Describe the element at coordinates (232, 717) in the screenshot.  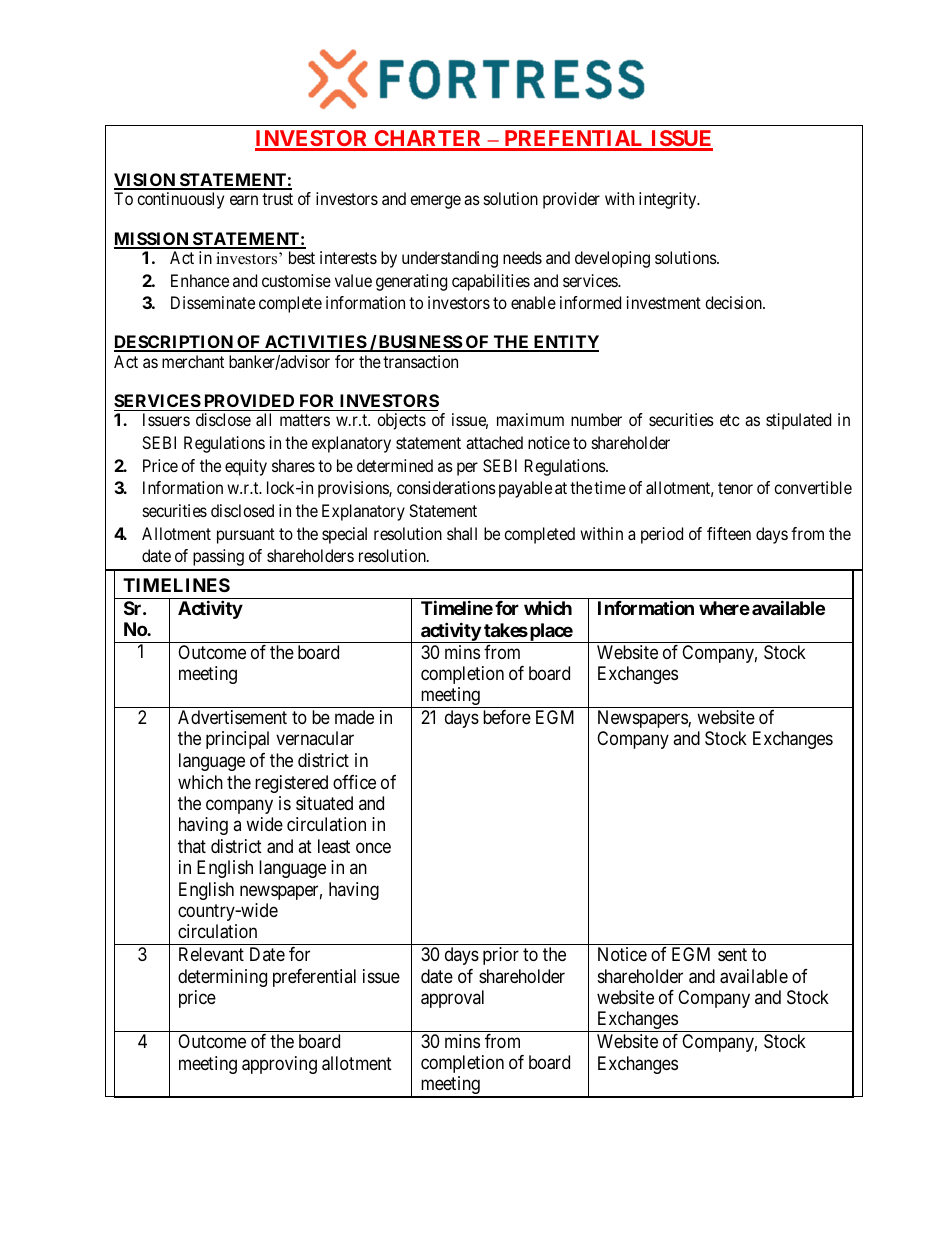
I see `Advertisement` at that location.
